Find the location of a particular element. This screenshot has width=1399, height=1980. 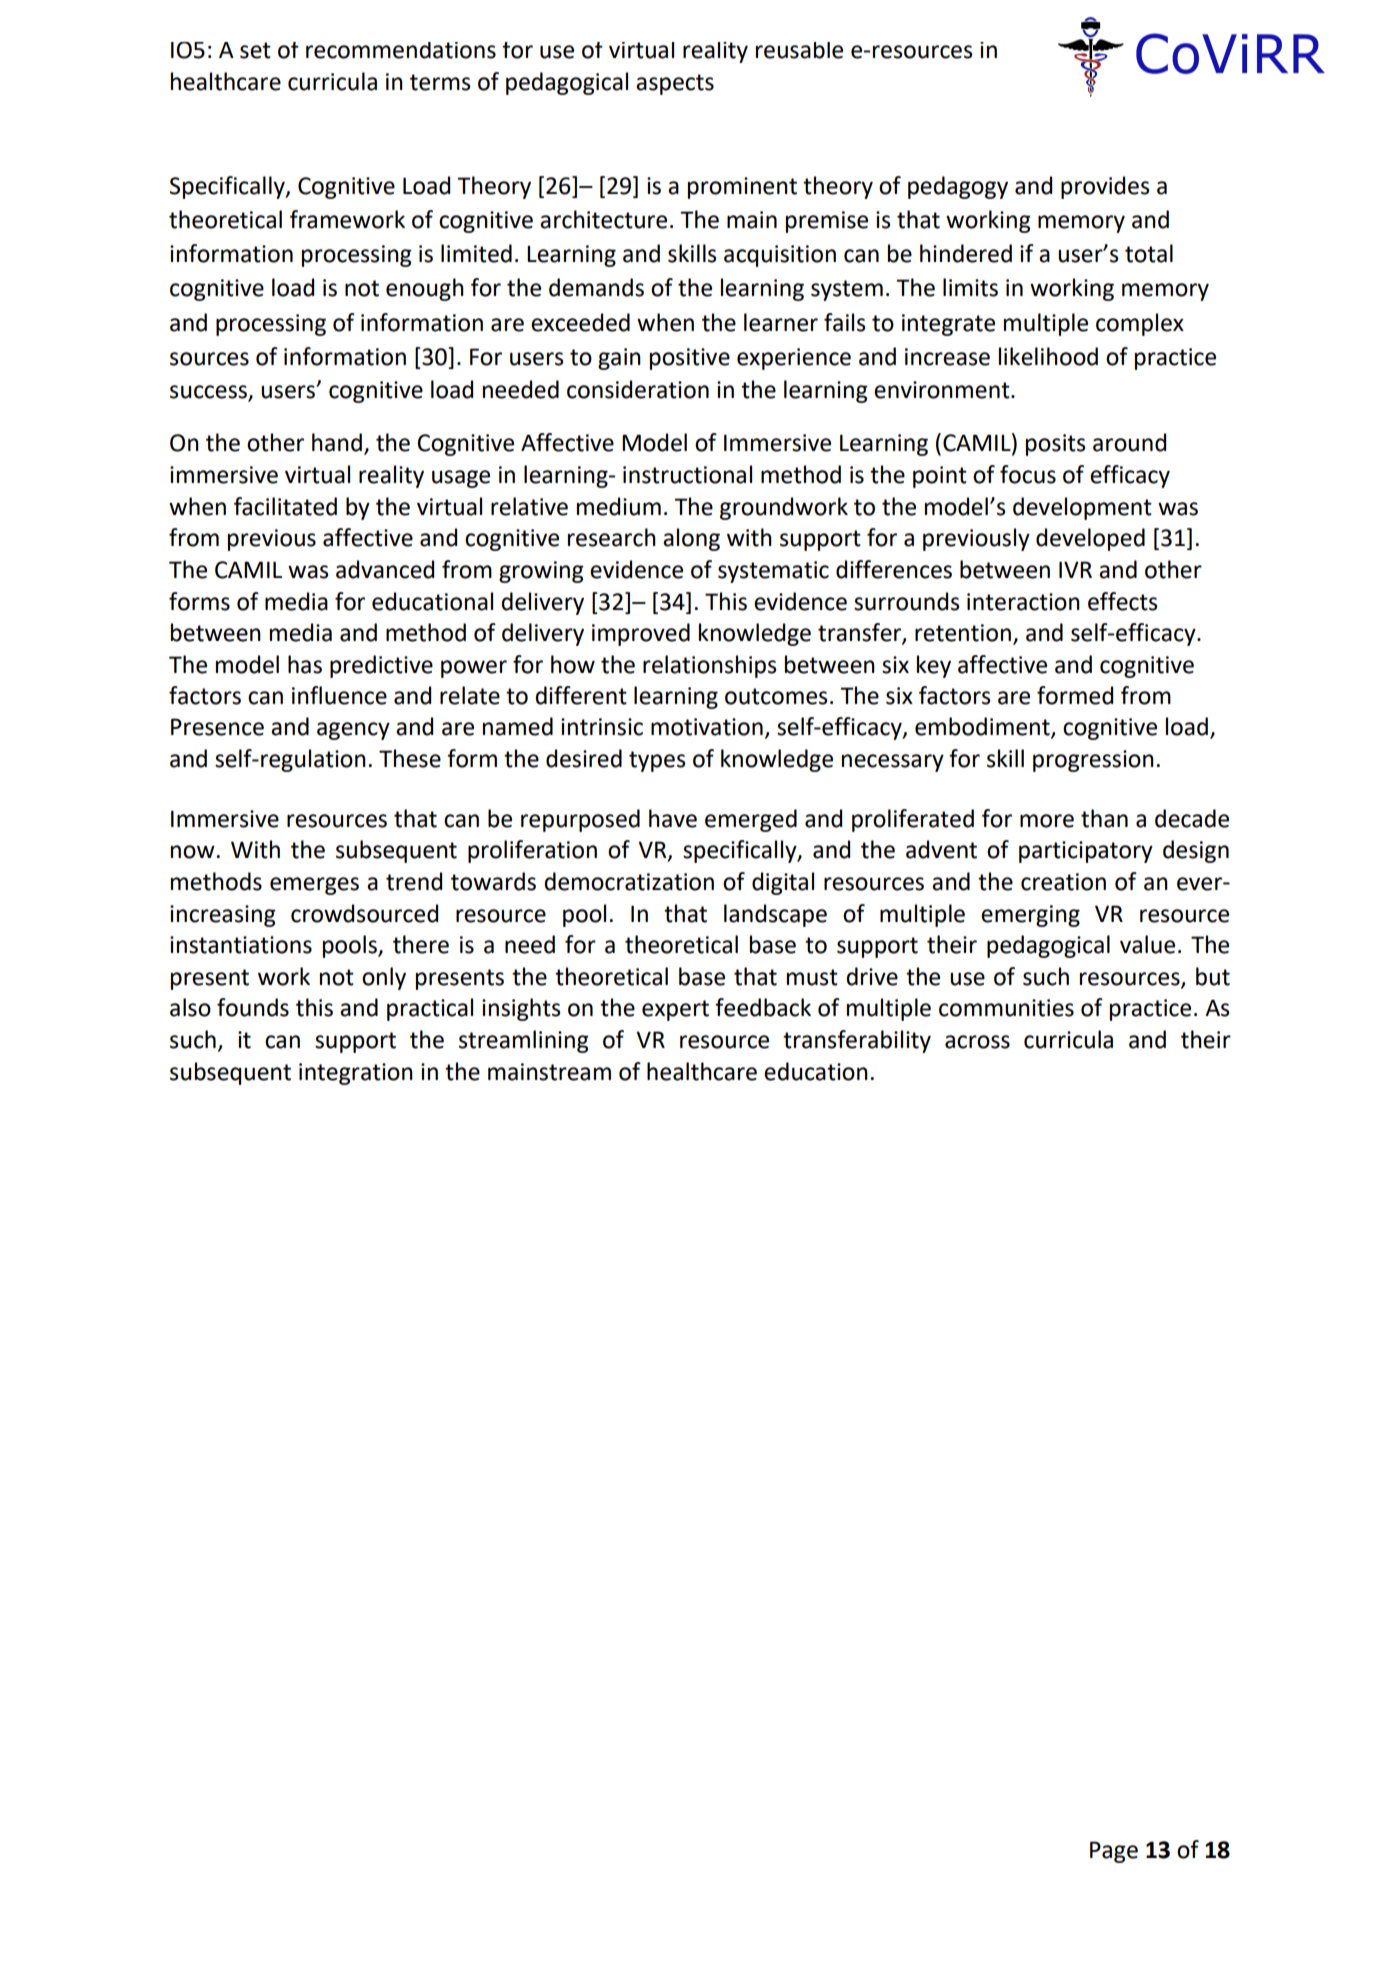

Page is located at coordinates (1114, 1852).
